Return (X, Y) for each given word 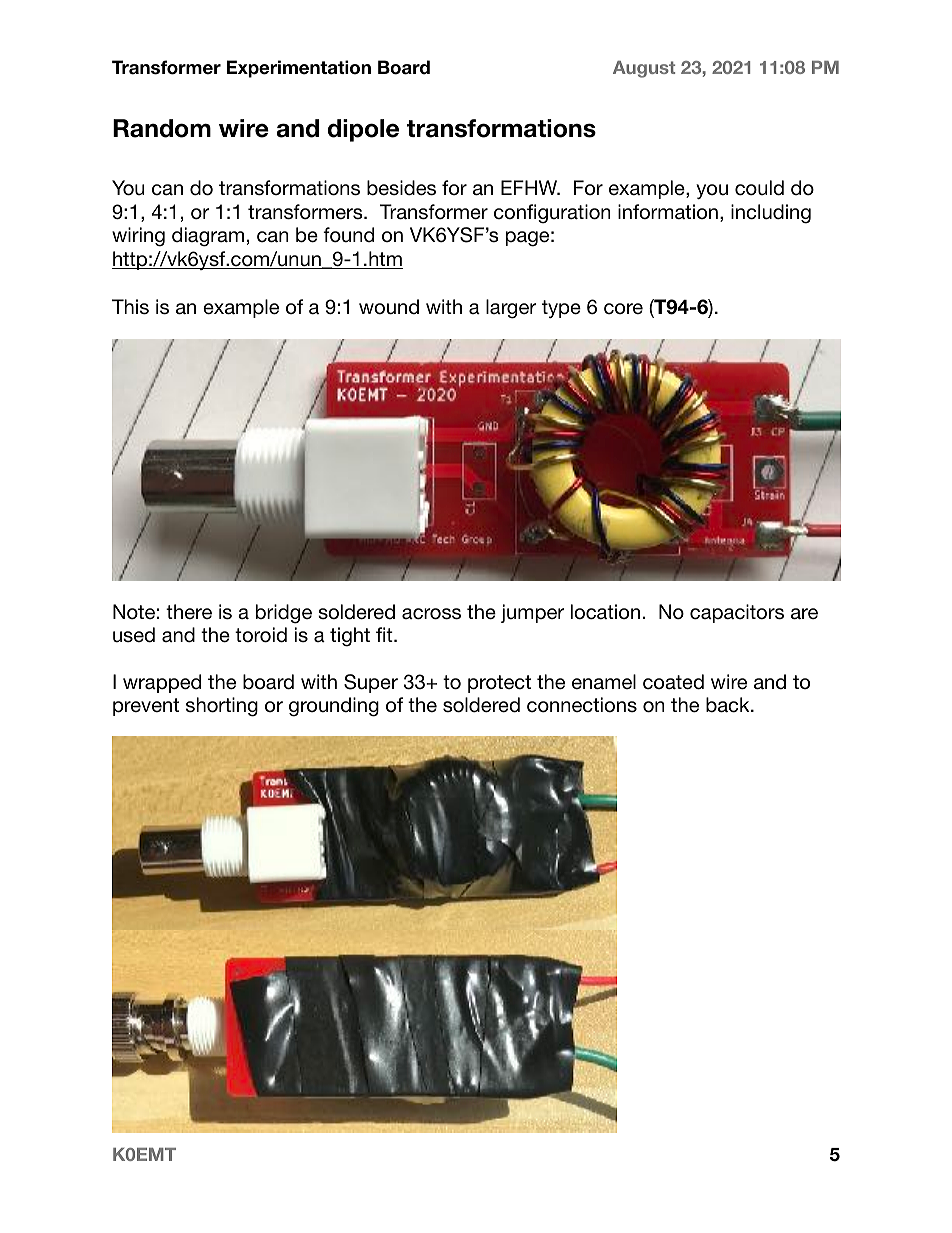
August (644, 69)
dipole (363, 130)
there (189, 611)
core (623, 309)
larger (511, 309)
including (771, 214)
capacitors (737, 613)
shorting (222, 707)
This (130, 307)
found (348, 235)
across (431, 614)
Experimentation (298, 69)
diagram (208, 237)
